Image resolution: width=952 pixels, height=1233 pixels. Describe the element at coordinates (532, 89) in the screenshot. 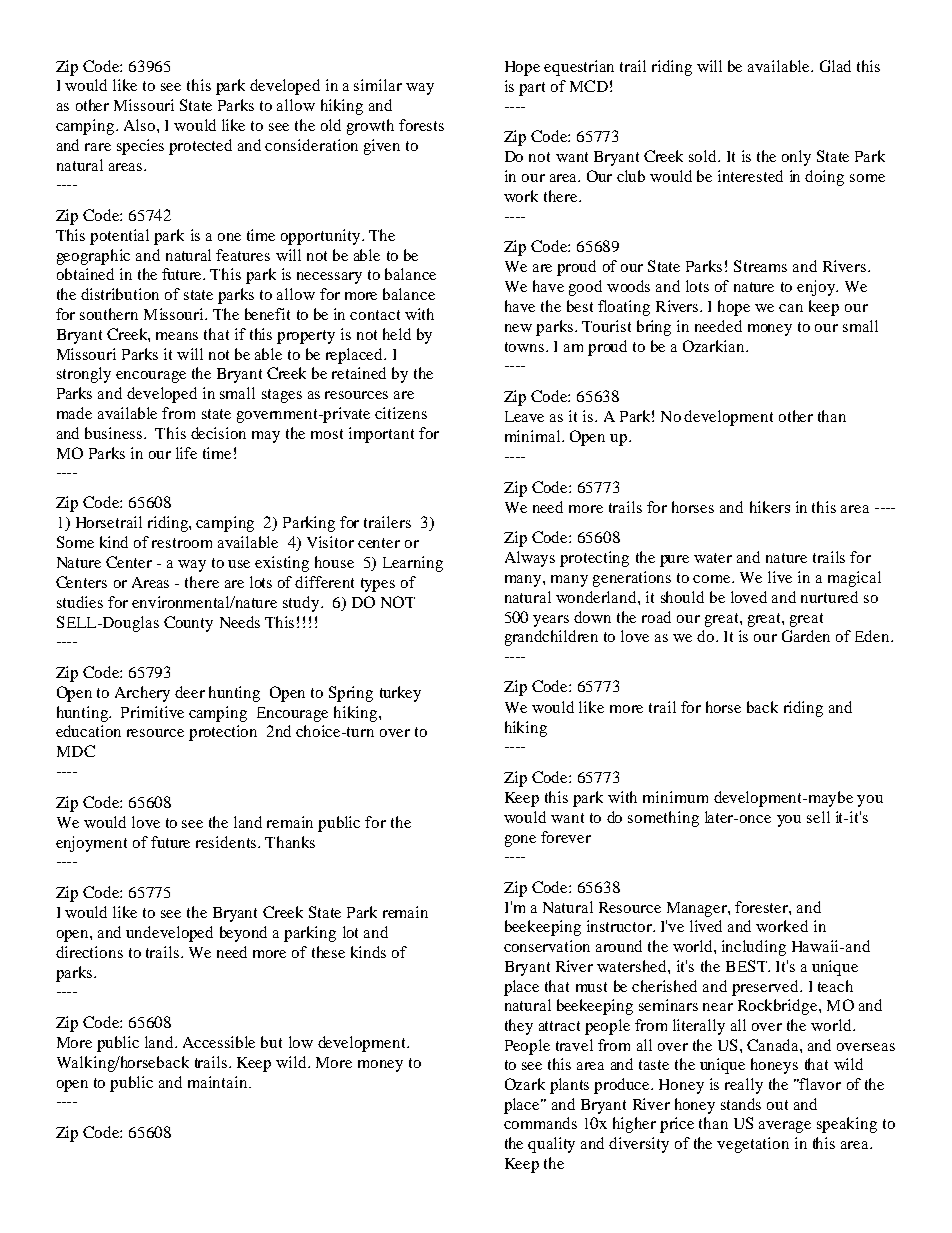

I see `part` at that location.
